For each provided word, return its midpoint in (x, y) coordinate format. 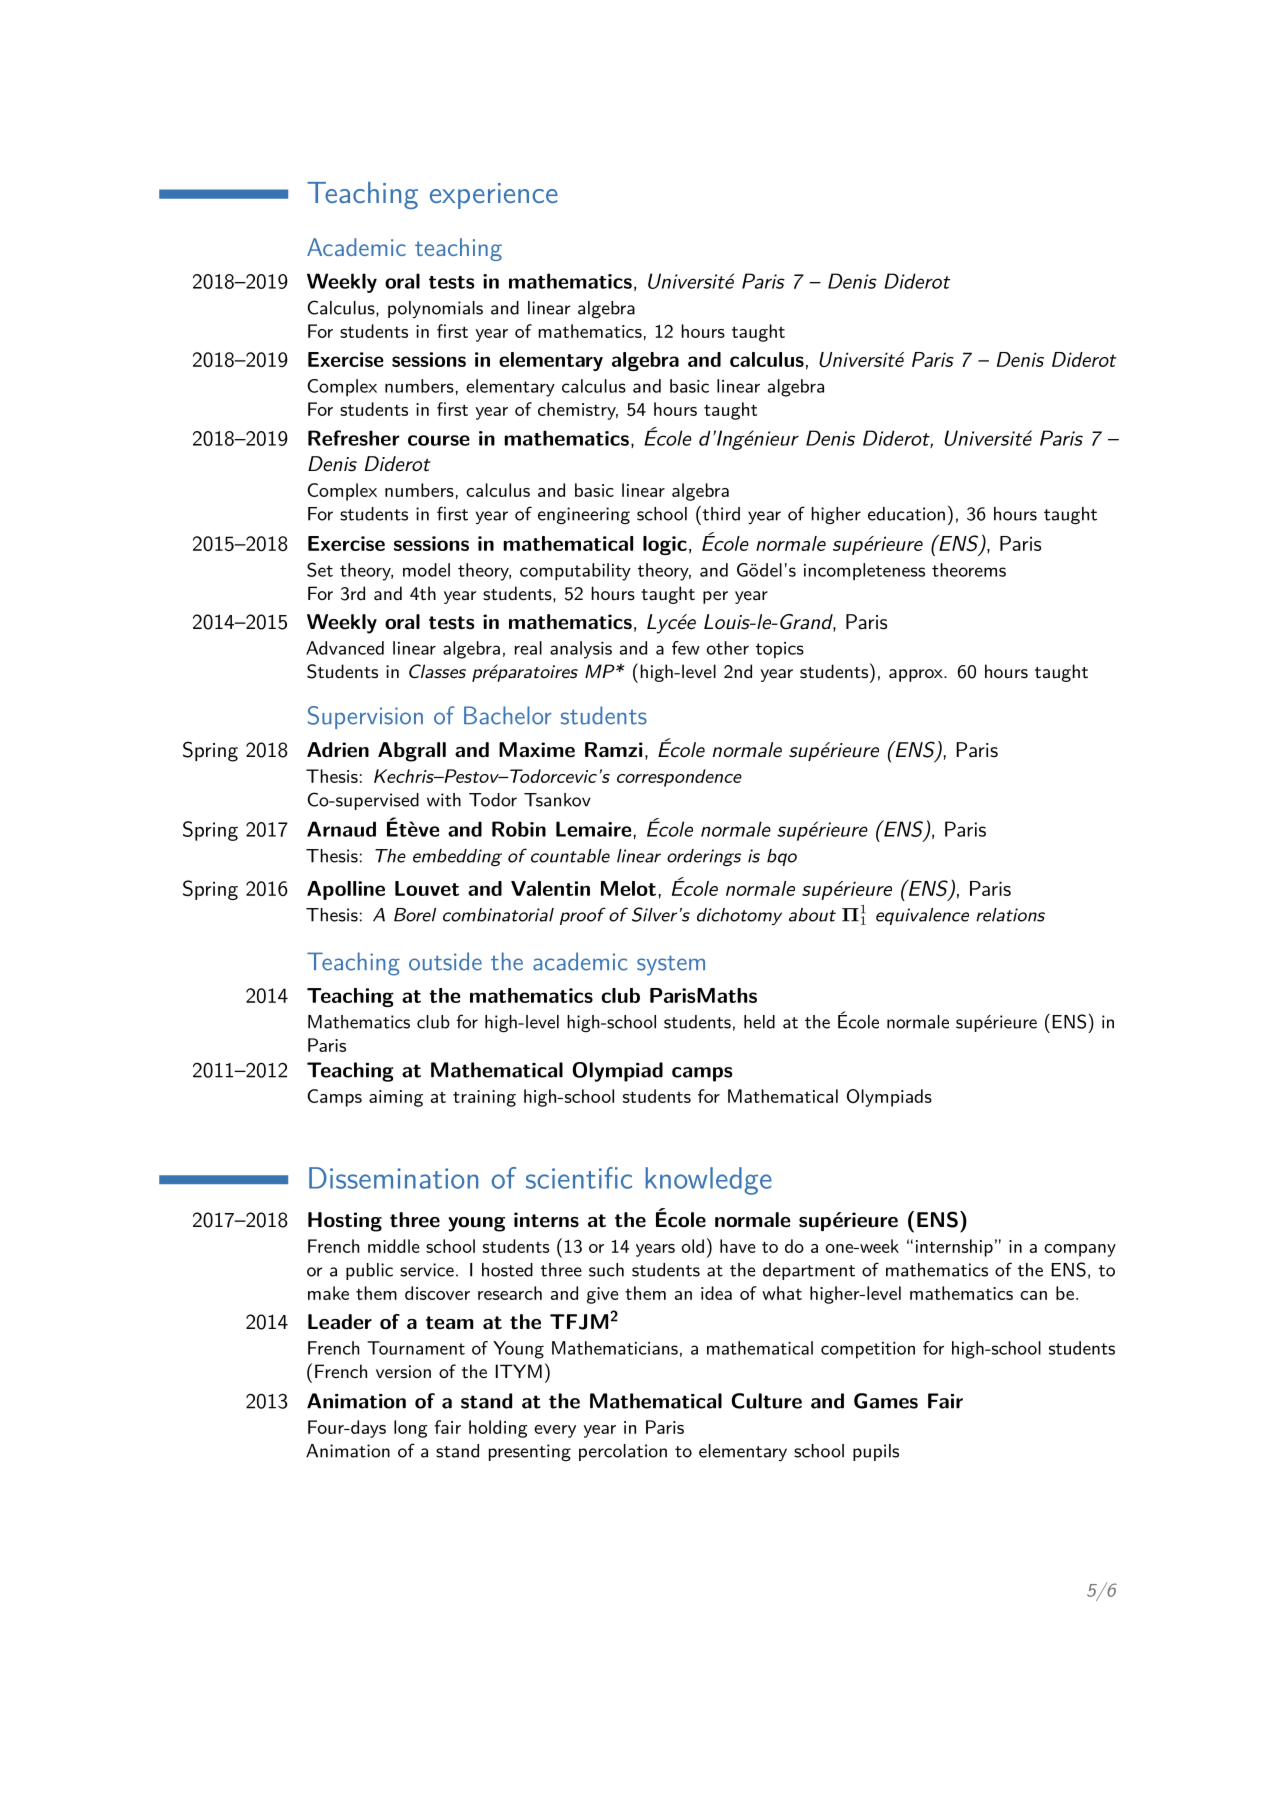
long (410, 1429)
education (906, 514)
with (444, 800)
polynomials (435, 309)
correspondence (679, 778)
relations (1010, 915)
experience (494, 196)
